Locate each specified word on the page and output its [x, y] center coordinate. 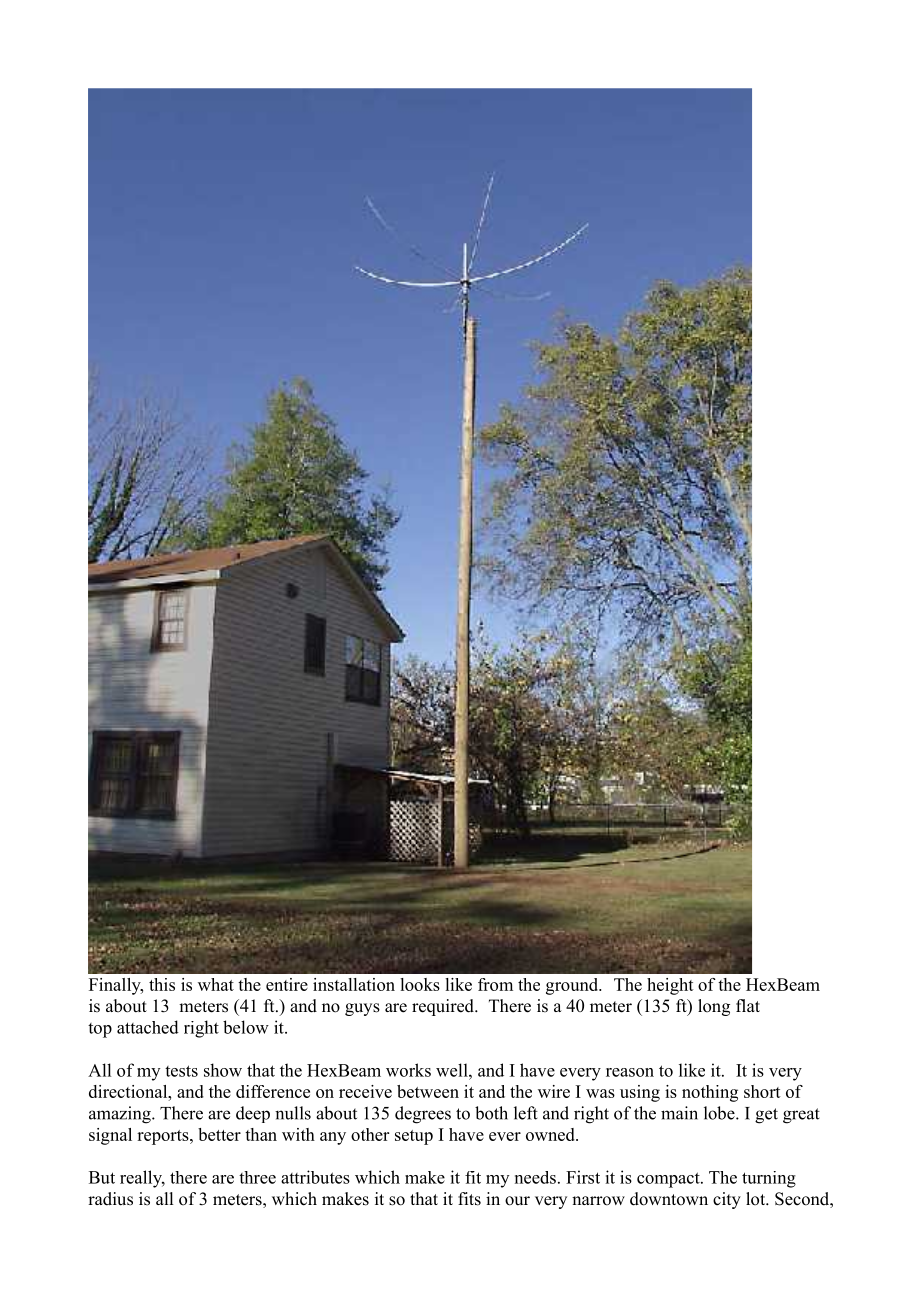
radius [110, 1199]
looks [420, 984]
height [670, 986]
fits [469, 1199]
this [162, 984]
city [727, 1200]
